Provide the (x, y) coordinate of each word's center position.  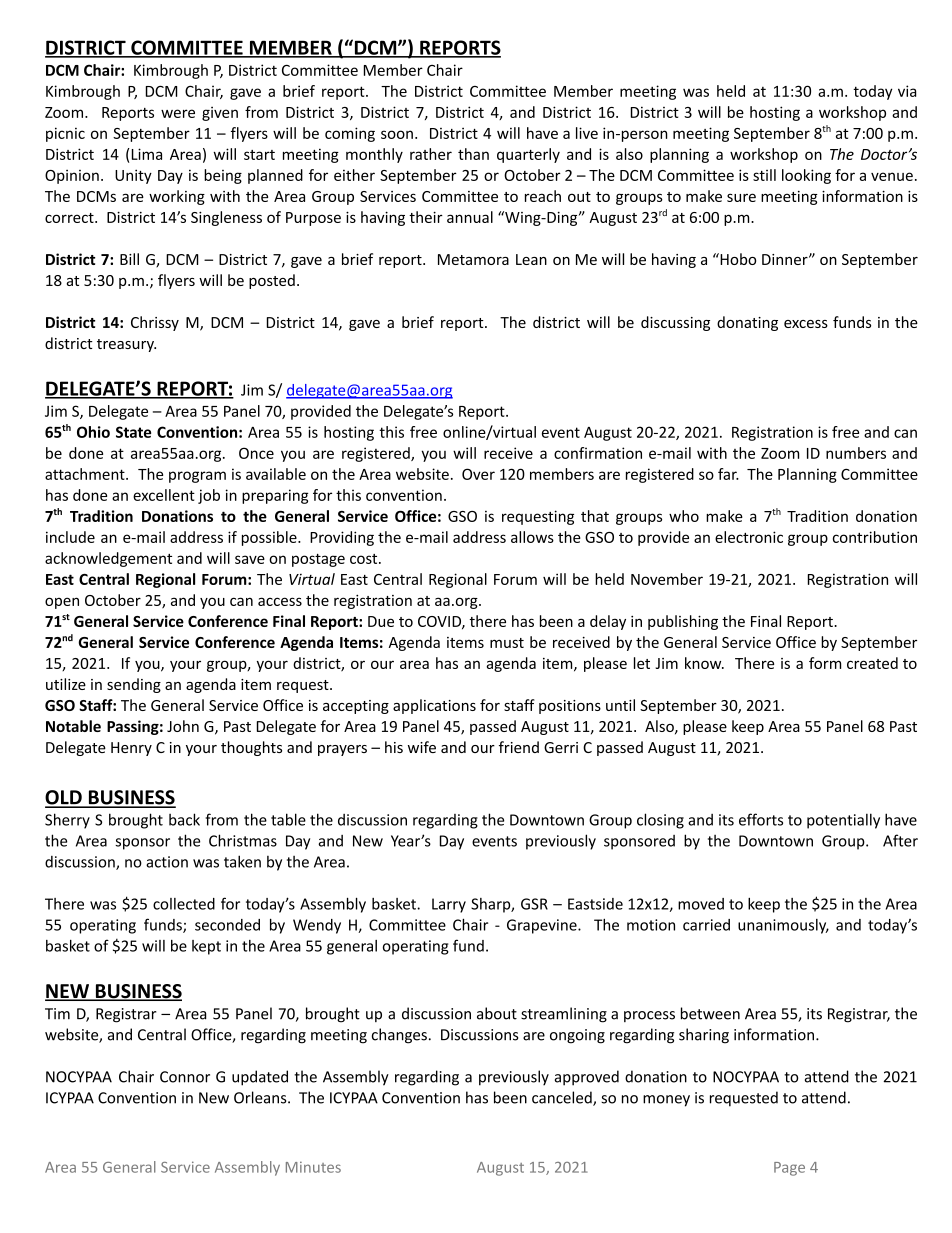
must (507, 643)
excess (806, 324)
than (473, 154)
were (178, 113)
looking (806, 176)
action (167, 862)
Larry (449, 905)
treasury (126, 345)
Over (478, 474)
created (872, 663)
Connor (185, 1077)
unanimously (783, 926)
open (62, 603)
